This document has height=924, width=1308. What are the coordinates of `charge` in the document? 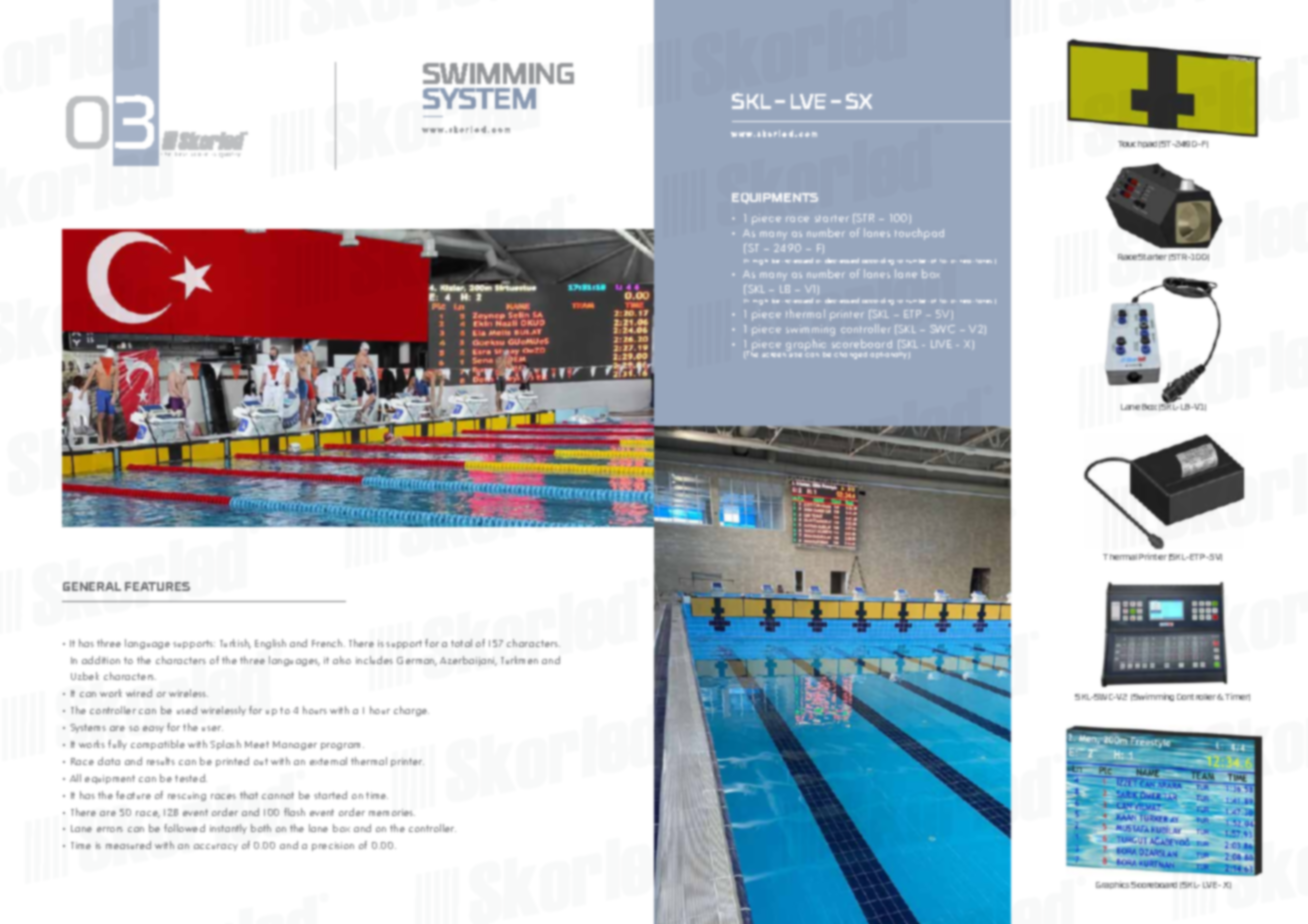 It's located at (411, 711).
